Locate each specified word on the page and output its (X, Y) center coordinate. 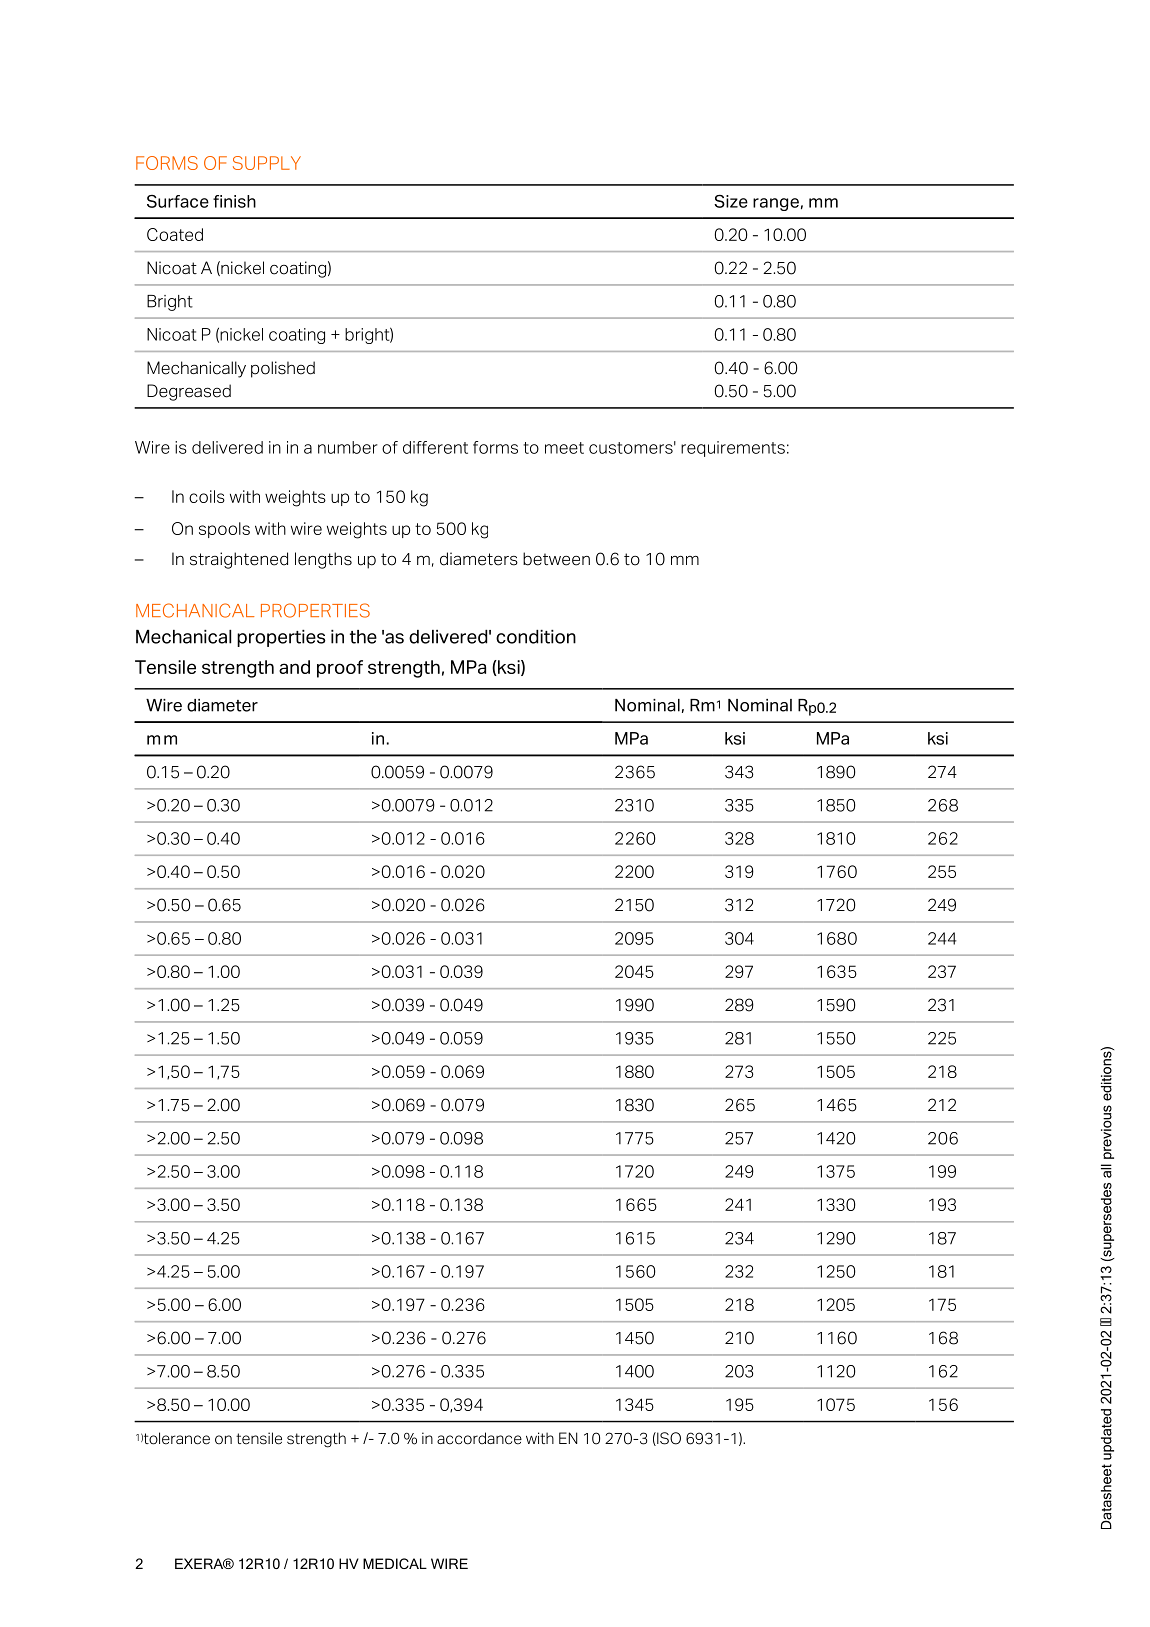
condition (536, 637)
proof (340, 669)
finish (234, 201)
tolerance (177, 1438)
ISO (668, 1439)
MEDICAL (395, 1563)
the (363, 637)
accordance (479, 1438)
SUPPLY (267, 163)
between (556, 559)
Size (731, 201)
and (294, 667)
